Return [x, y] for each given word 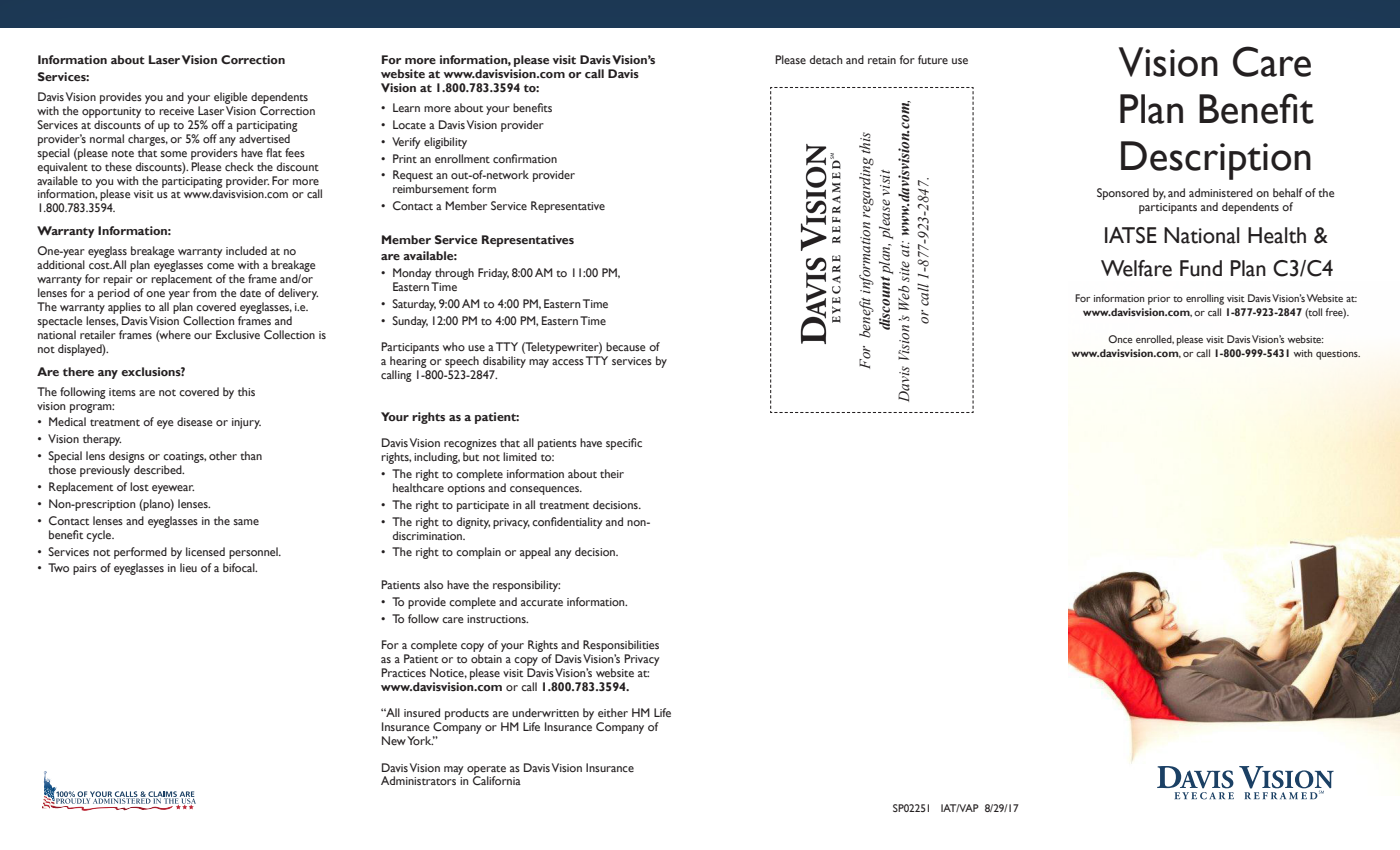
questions [1338, 355]
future [933, 59]
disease [195, 421]
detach [826, 59]
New [394, 740]
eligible [230, 99]
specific [624, 444]
